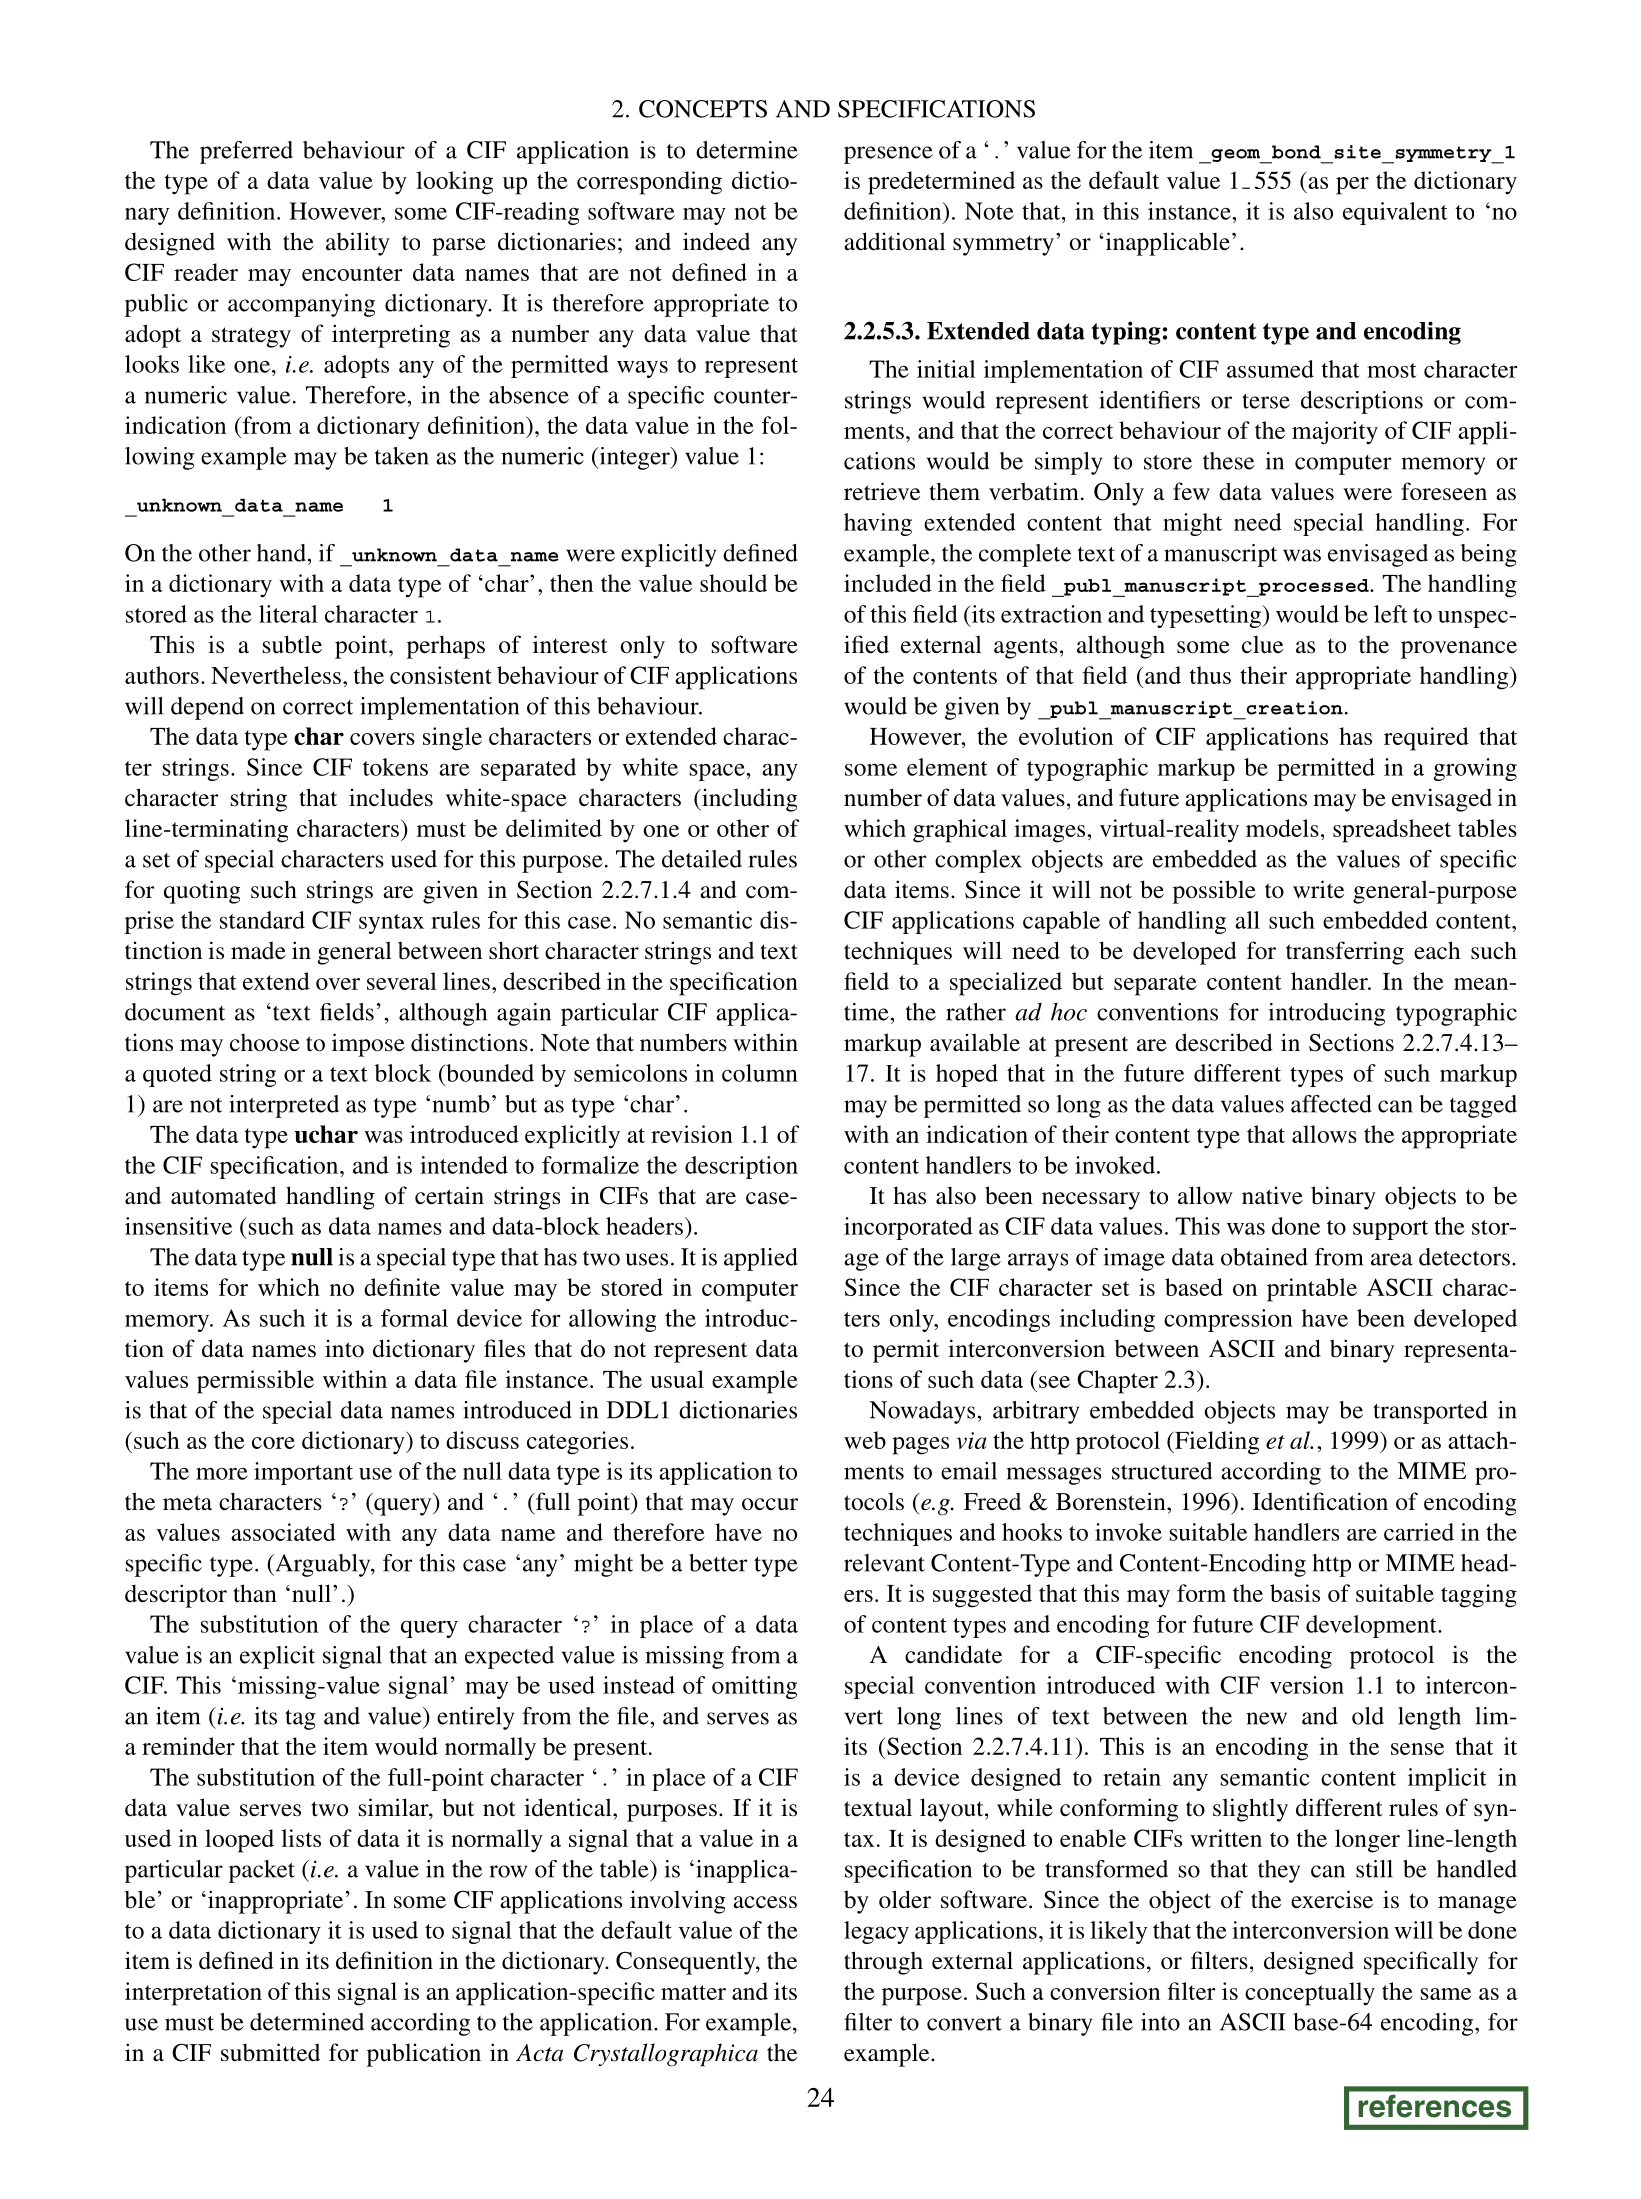 This screenshot has width=1641, height=2199. I want to click on models, so click(1282, 828).
